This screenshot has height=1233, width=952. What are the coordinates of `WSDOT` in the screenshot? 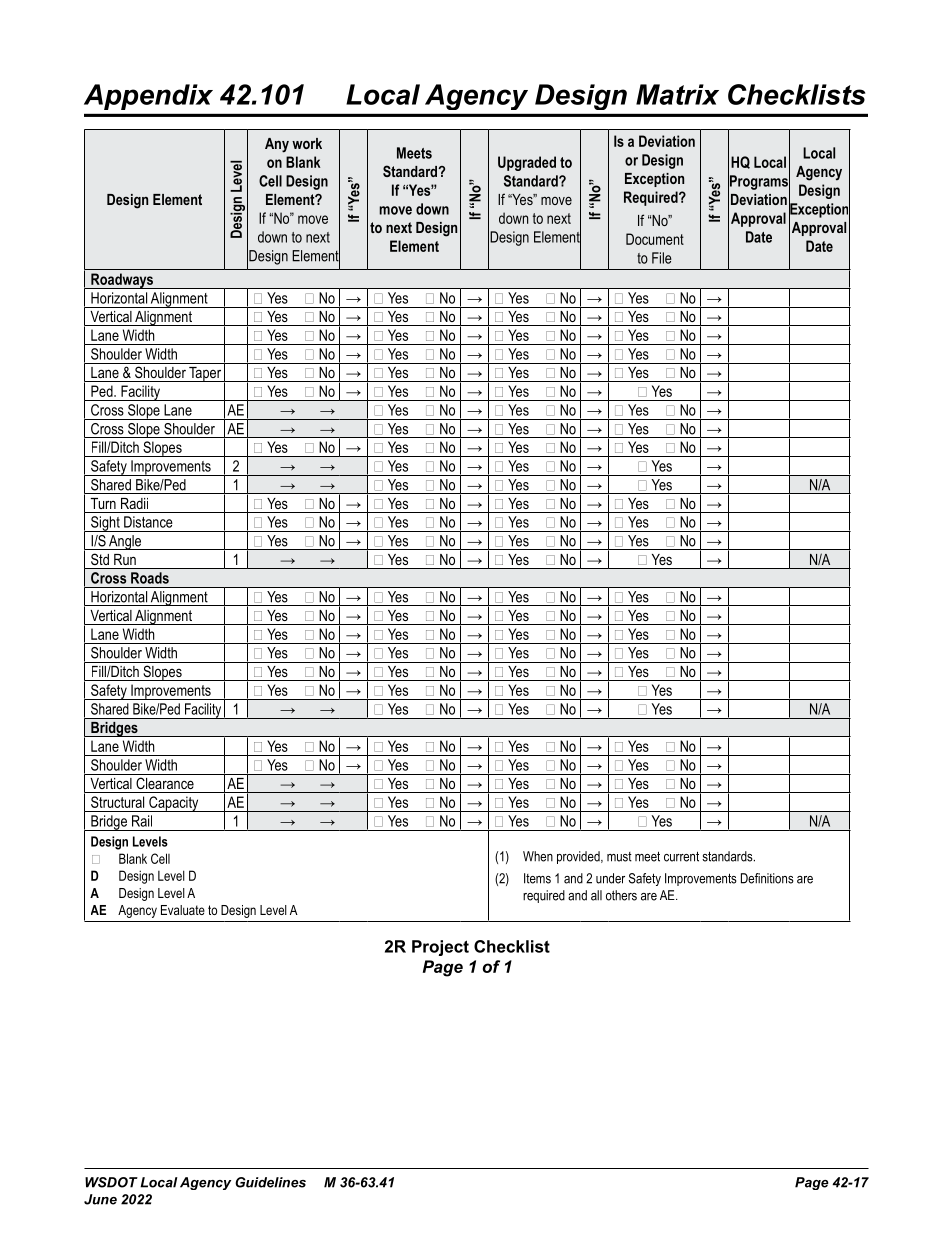 It's located at (111, 1182).
